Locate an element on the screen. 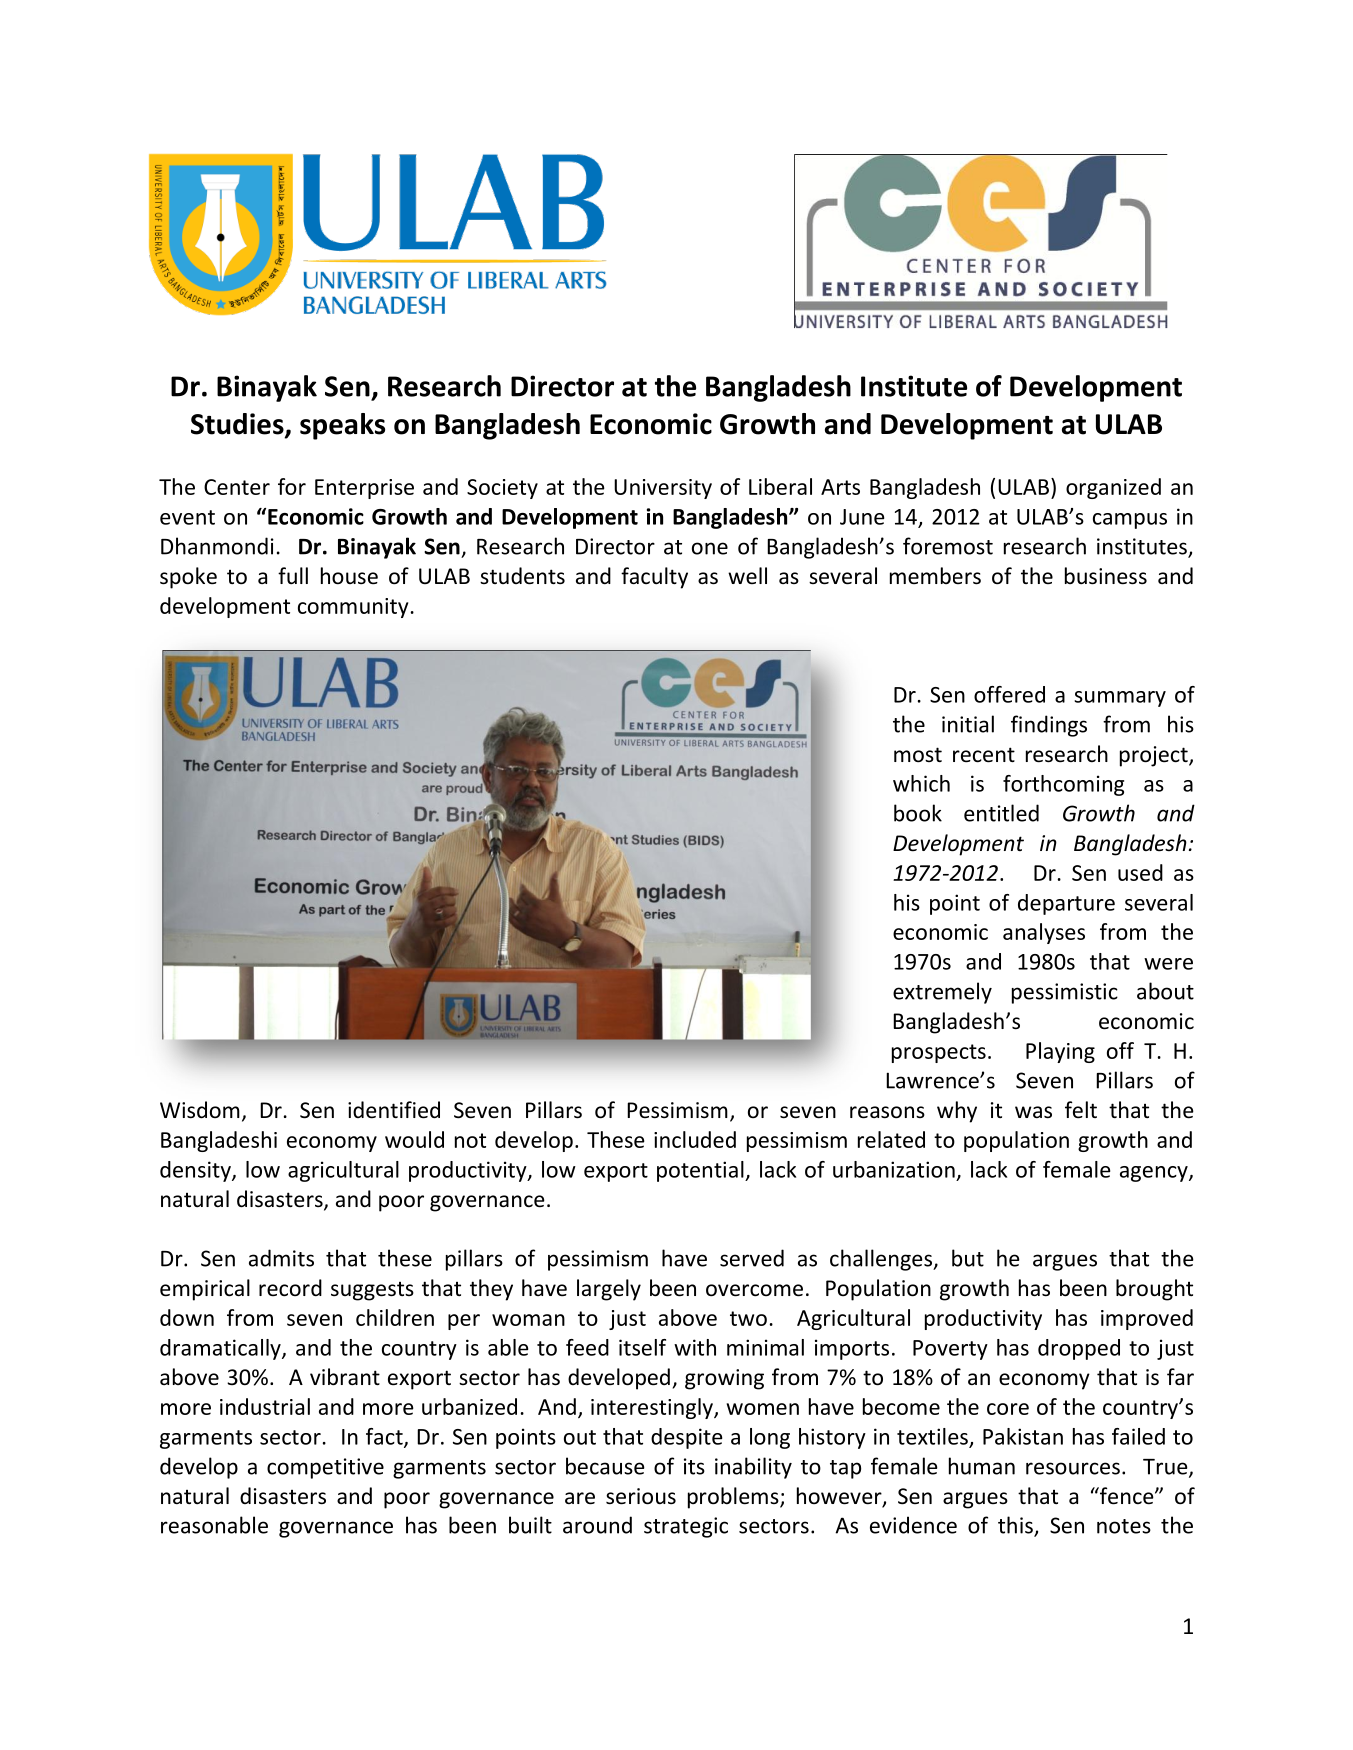 This screenshot has height=1750, width=1353. offered is located at coordinates (1009, 694).
